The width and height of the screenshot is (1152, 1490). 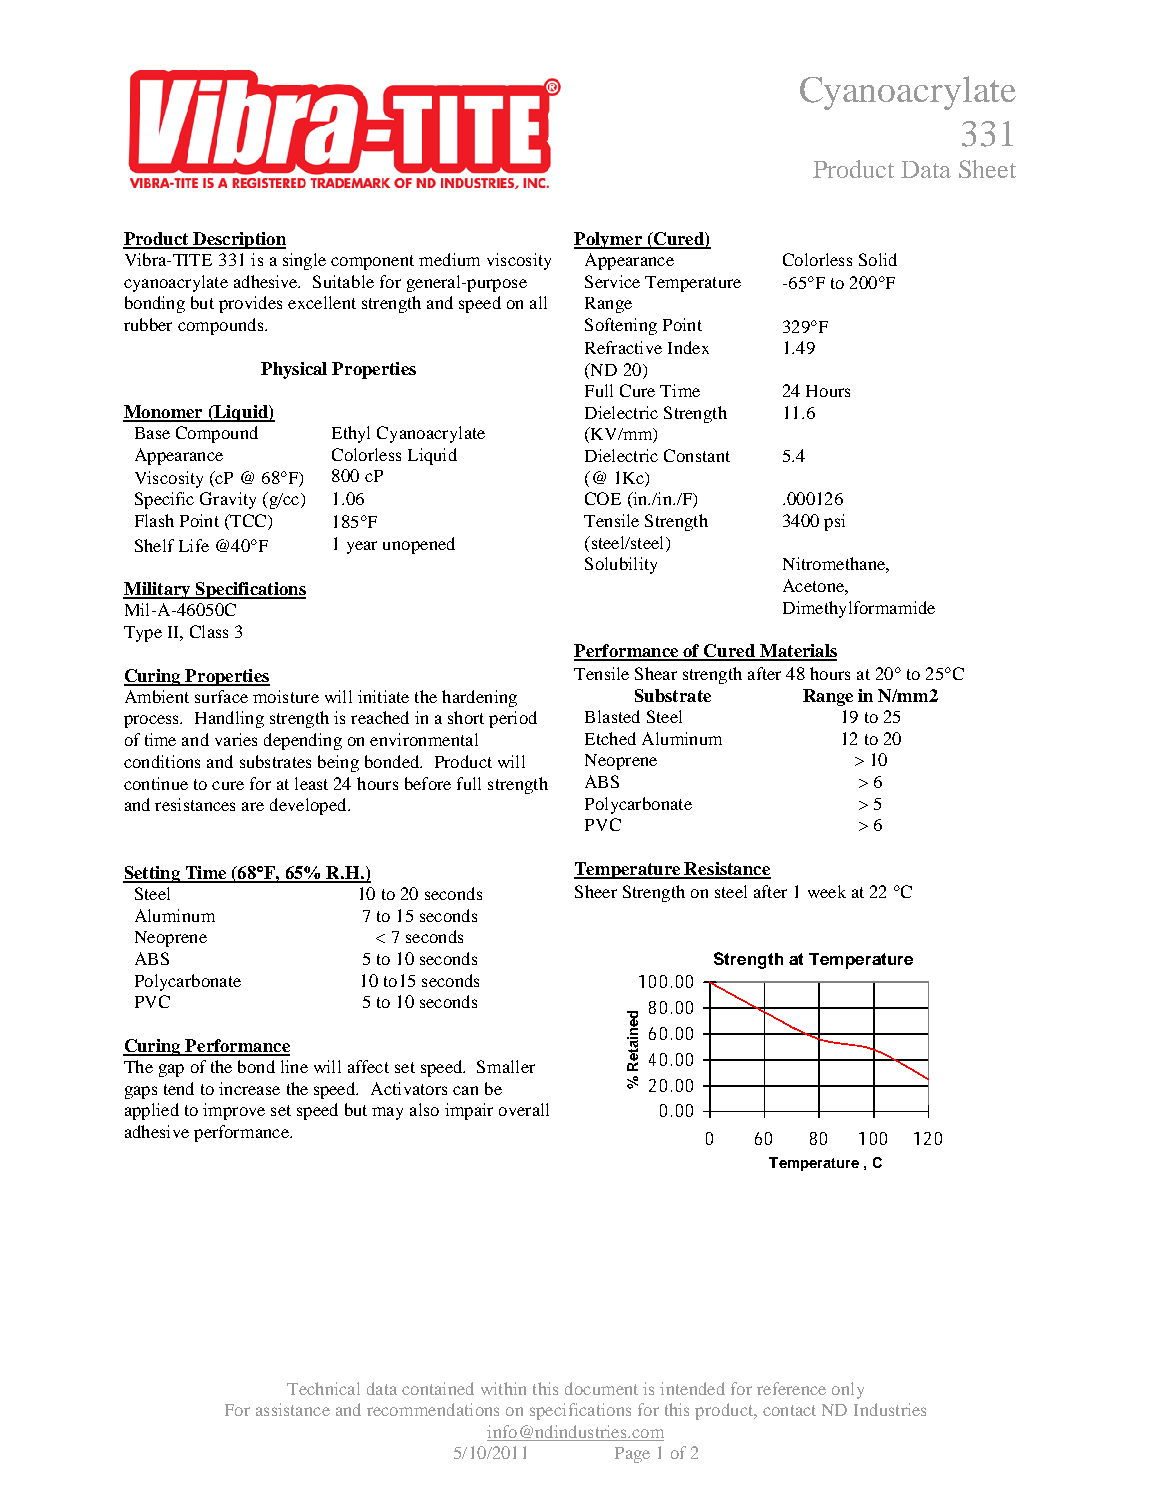 What do you see at coordinates (827, 891) in the screenshot?
I see `week` at bounding box center [827, 891].
